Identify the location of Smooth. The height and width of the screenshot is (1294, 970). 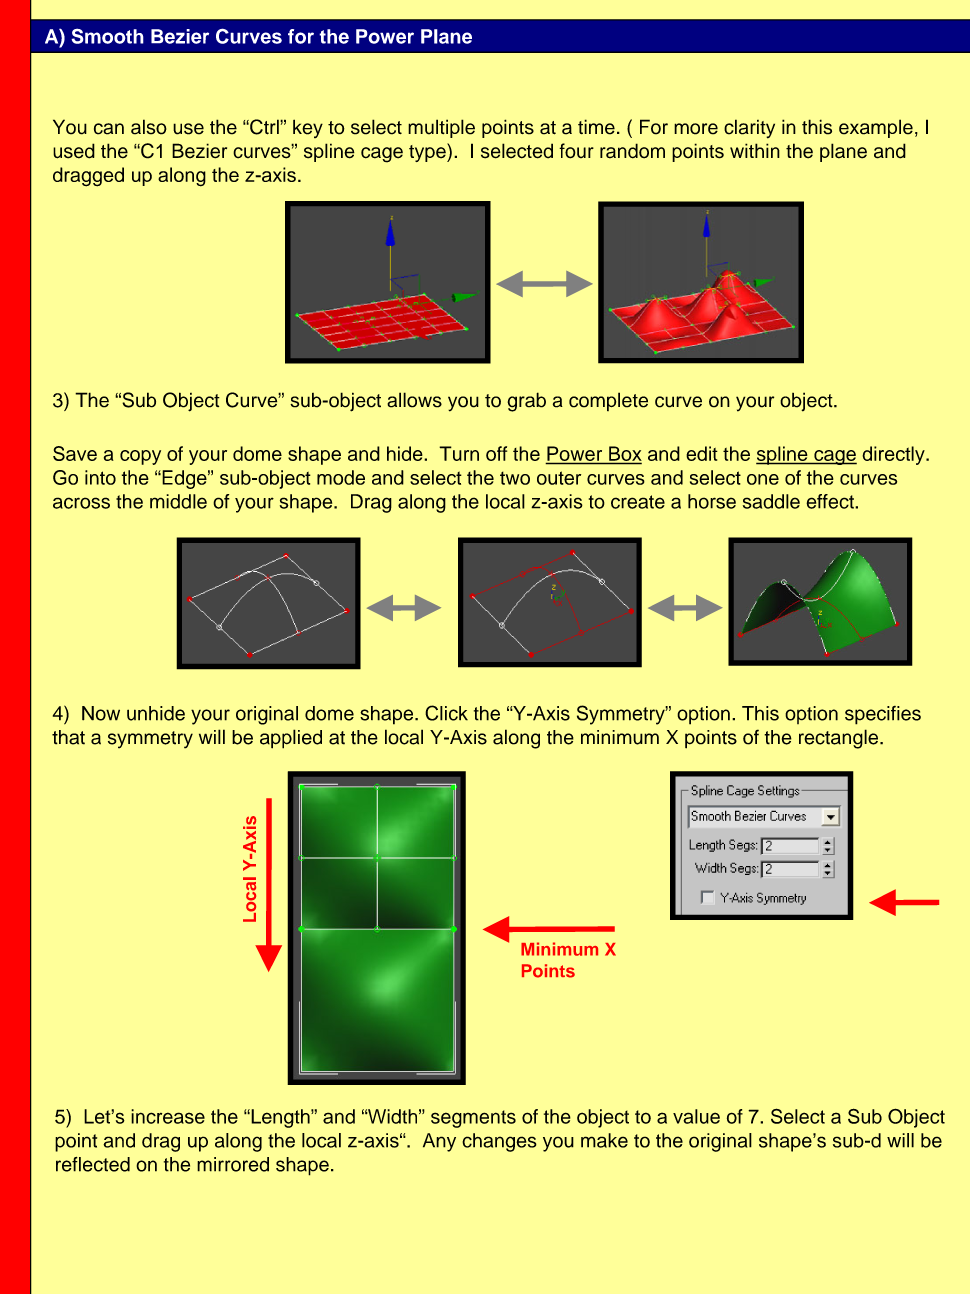
(107, 36).
